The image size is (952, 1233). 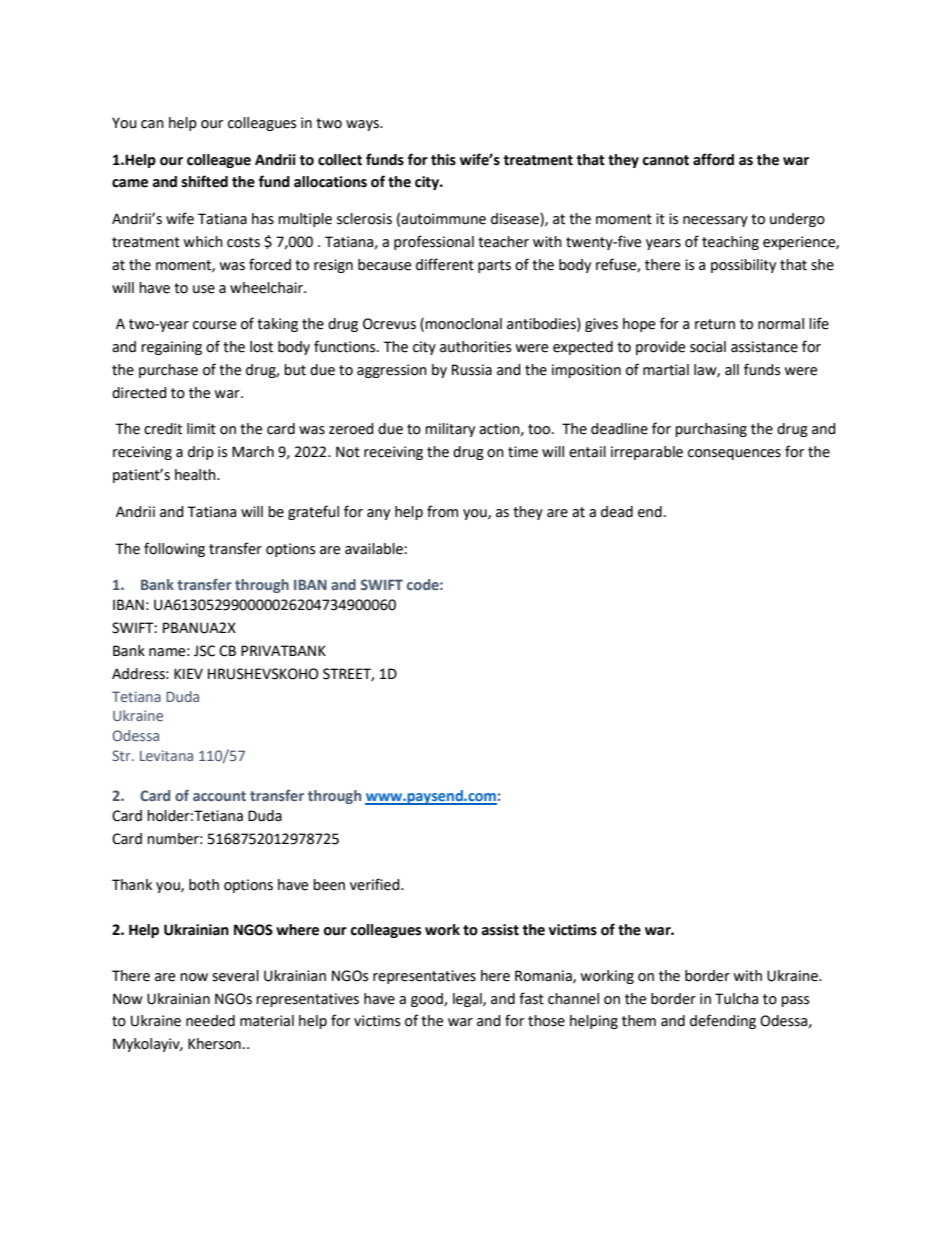 What do you see at coordinates (713, 159) in the page?
I see `afford` at bounding box center [713, 159].
